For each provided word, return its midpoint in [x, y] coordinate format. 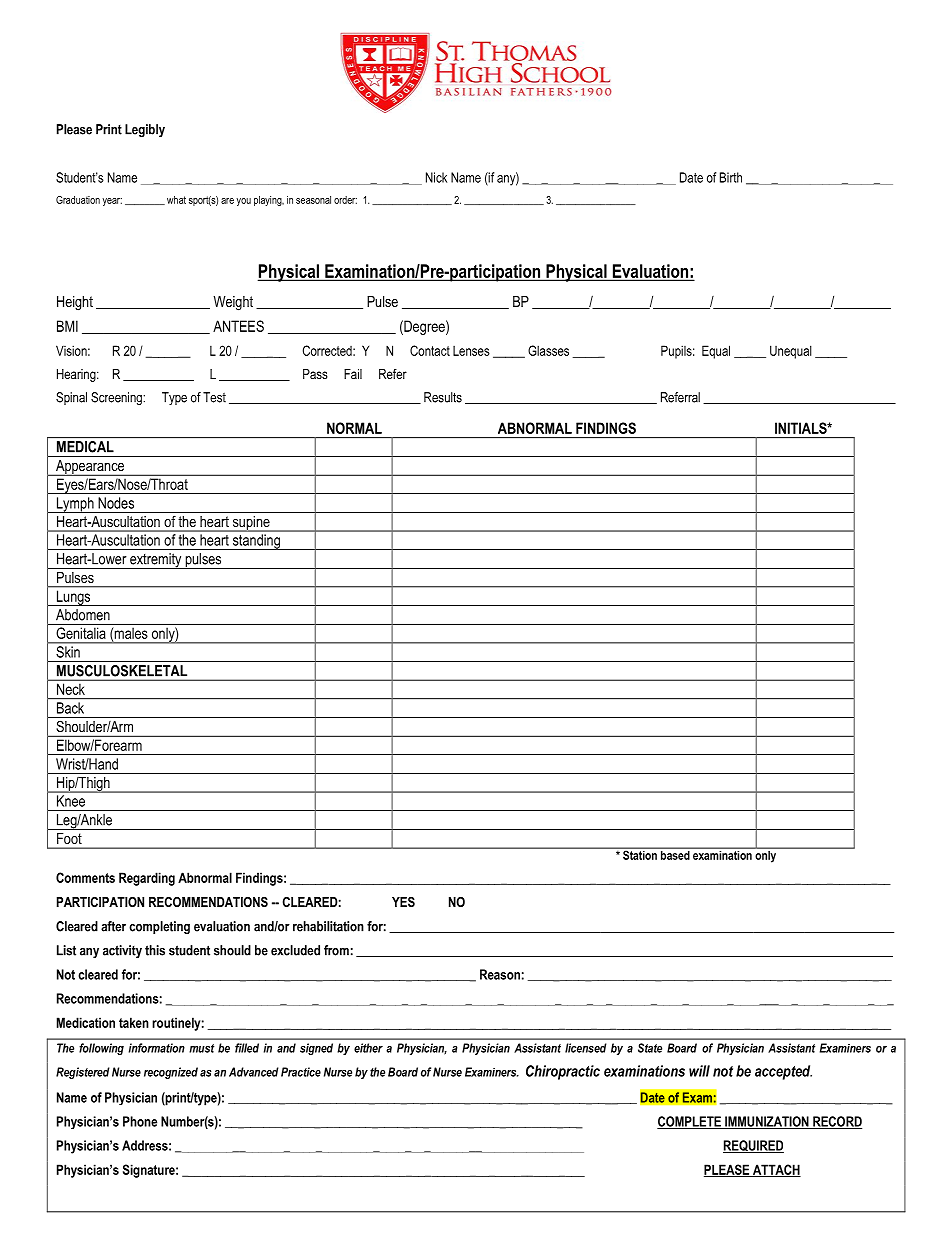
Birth [731, 177]
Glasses [548, 350]
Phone [140, 1121]
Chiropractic [563, 1072]
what [176, 200]
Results [443, 397]
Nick [436, 177]
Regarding [147, 879]
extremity [156, 561]
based [675, 854]
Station [640, 854]
